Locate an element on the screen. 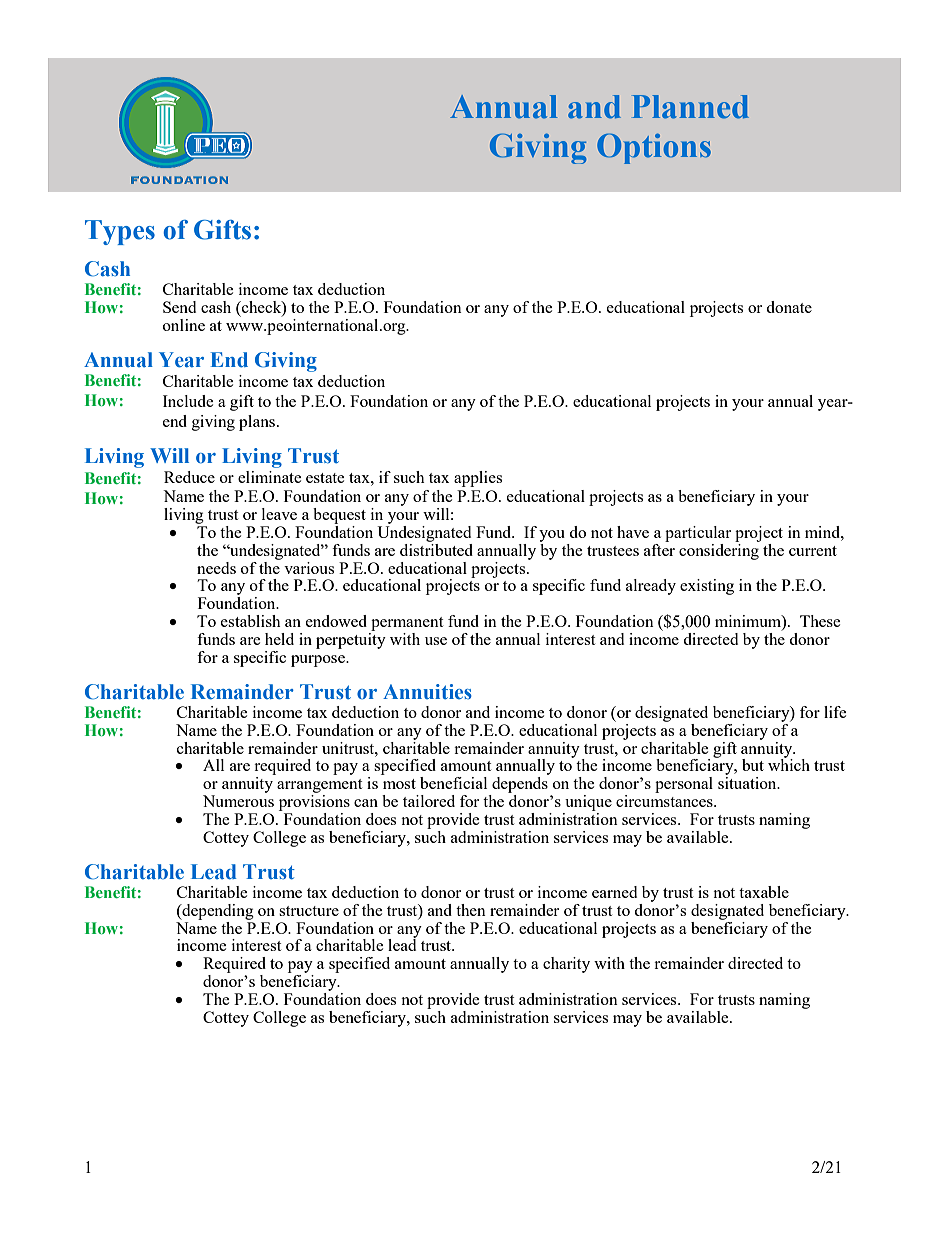  Types is located at coordinates (120, 232).
